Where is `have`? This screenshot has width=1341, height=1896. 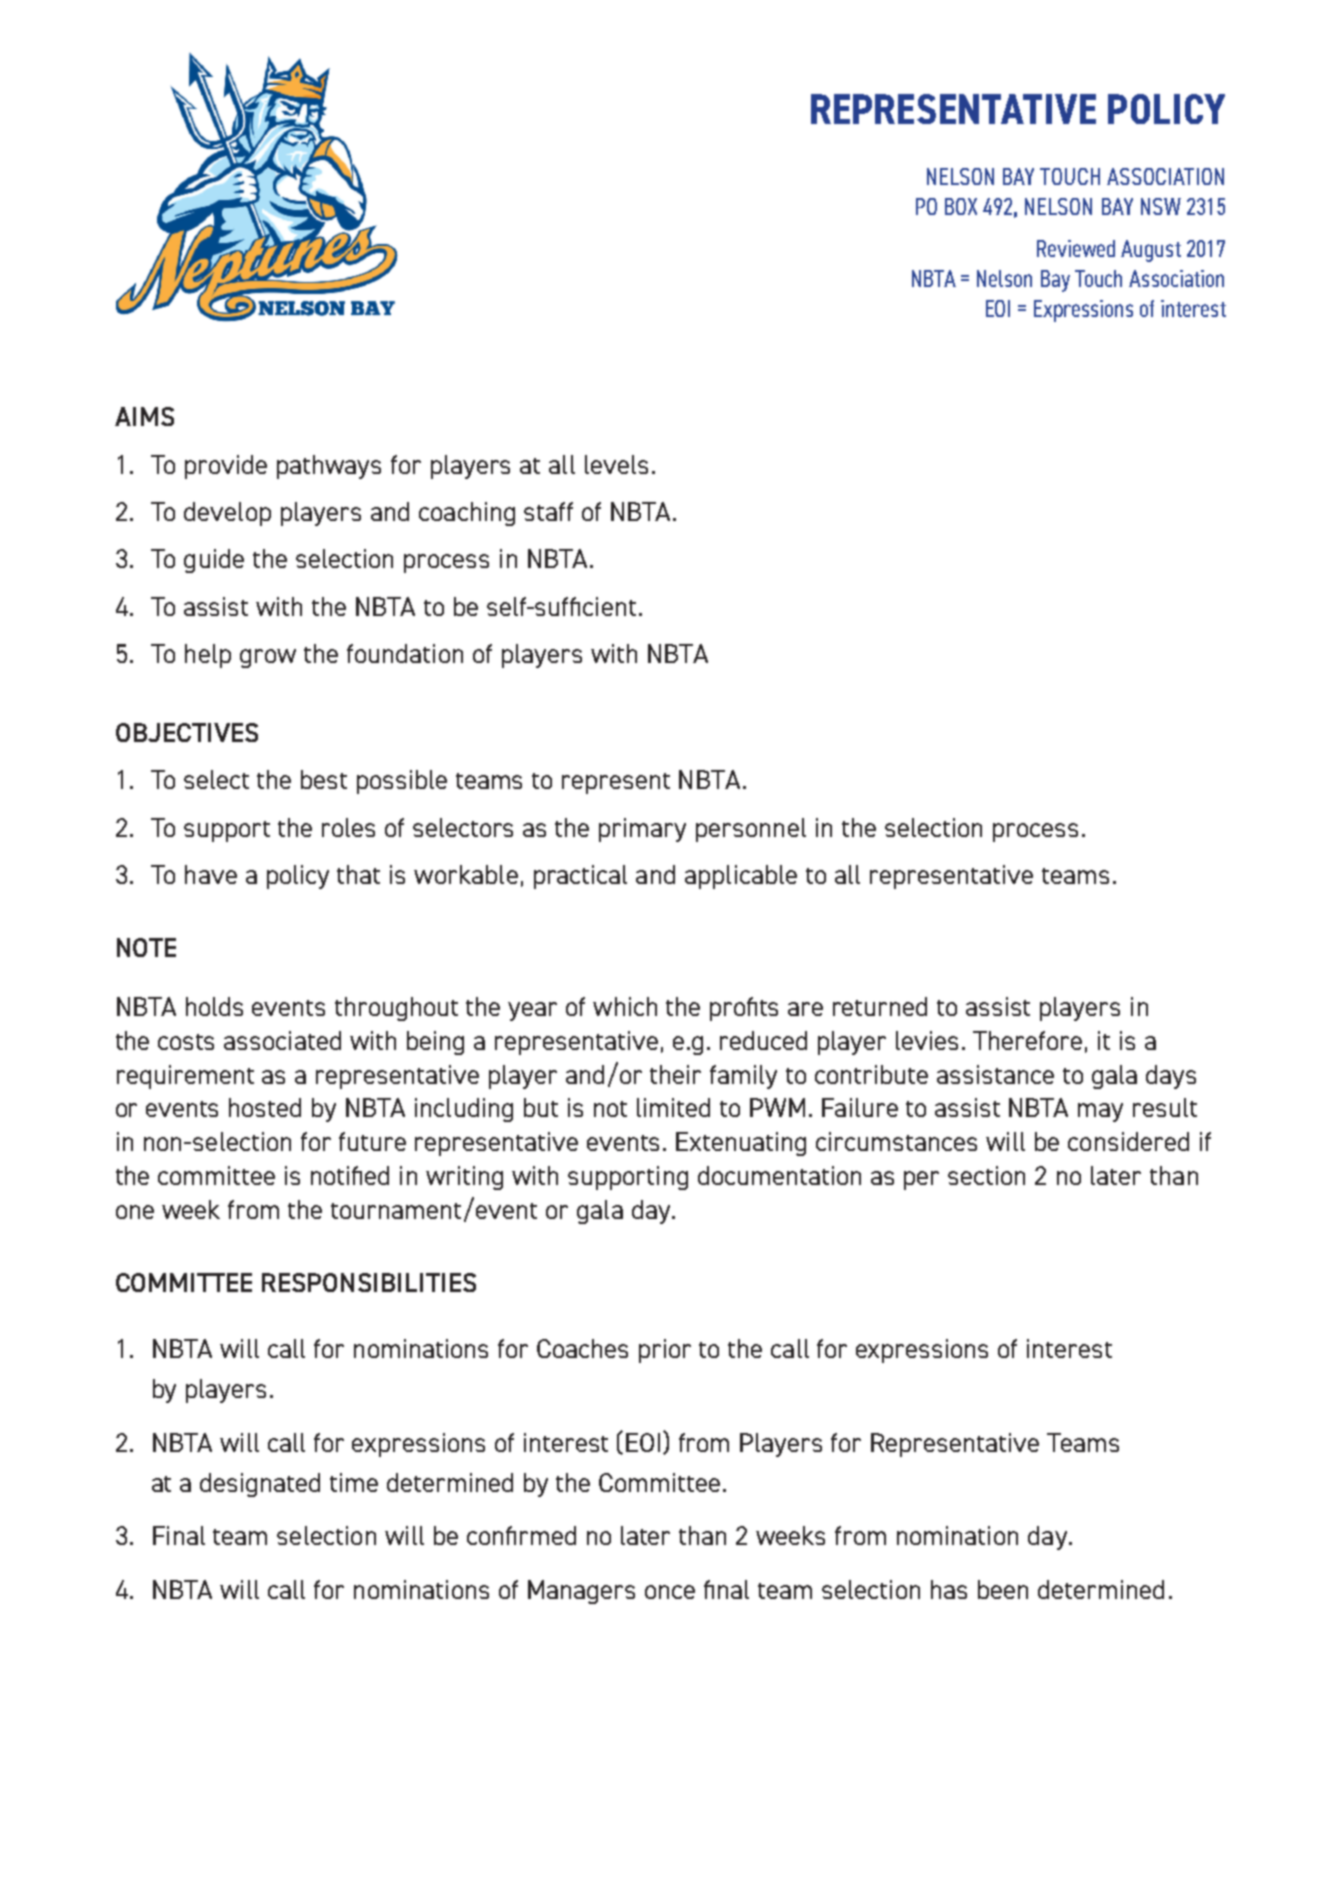
have is located at coordinates (211, 874).
